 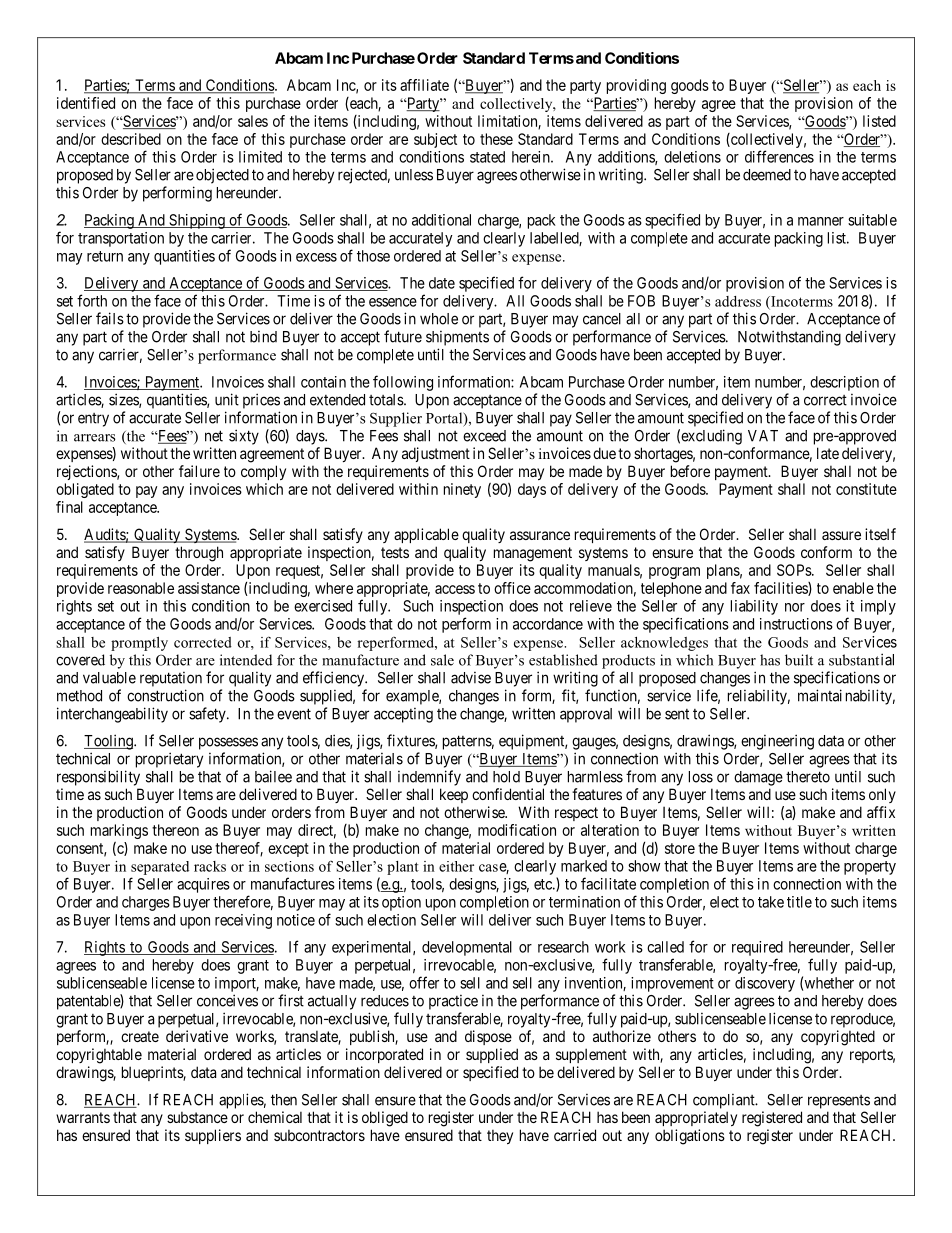 What do you see at coordinates (690, 1137) in the image?
I see `obligations` at bounding box center [690, 1137].
